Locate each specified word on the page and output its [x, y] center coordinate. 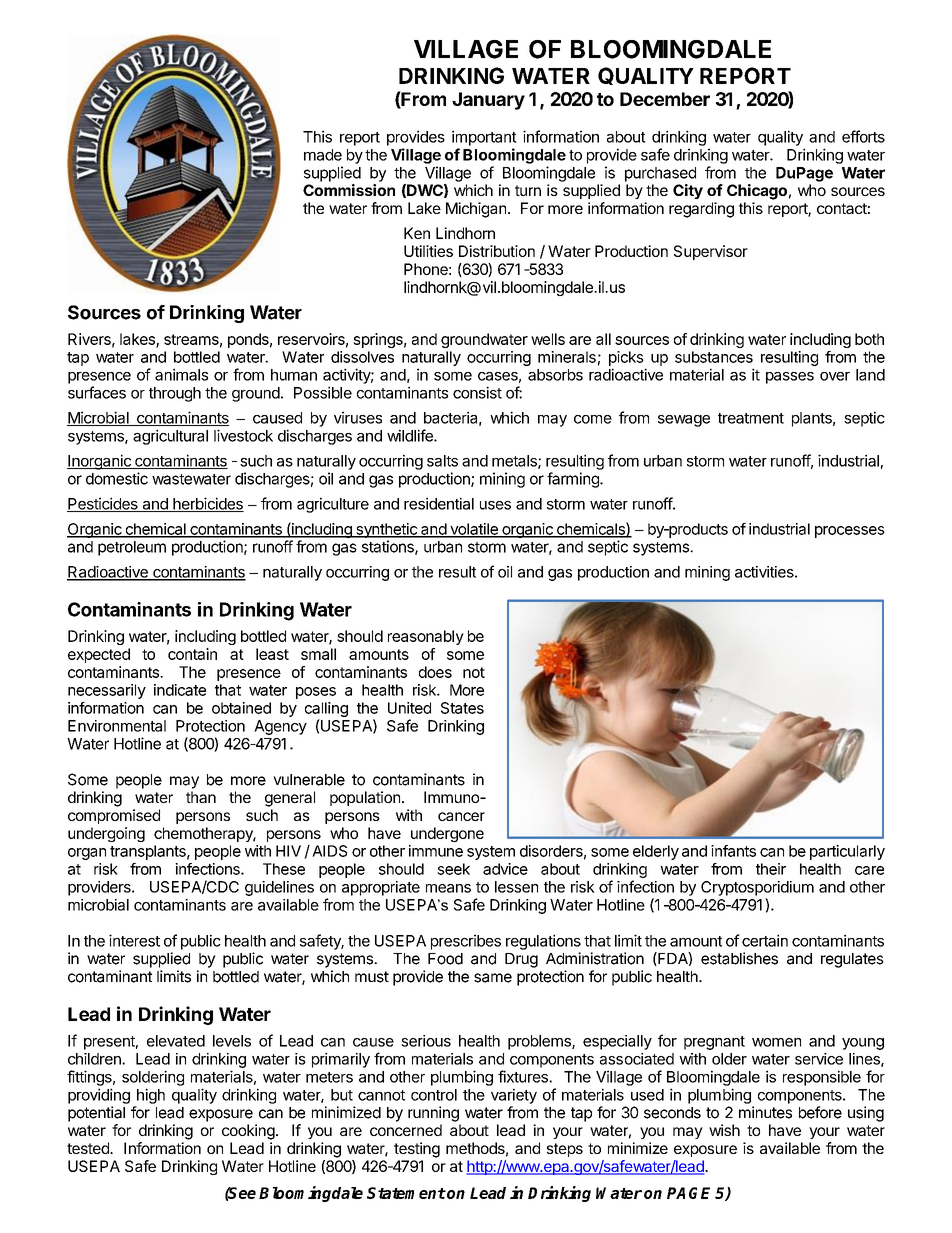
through [175, 394]
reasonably [426, 637]
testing [417, 1150]
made [323, 155]
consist [477, 392]
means [448, 888]
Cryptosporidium [757, 888]
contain [192, 654]
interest [134, 940]
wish [724, 1130]
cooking [248, 1132]
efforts [863, 136]
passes [790, 378]
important [484, 138]
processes [850, 532]
